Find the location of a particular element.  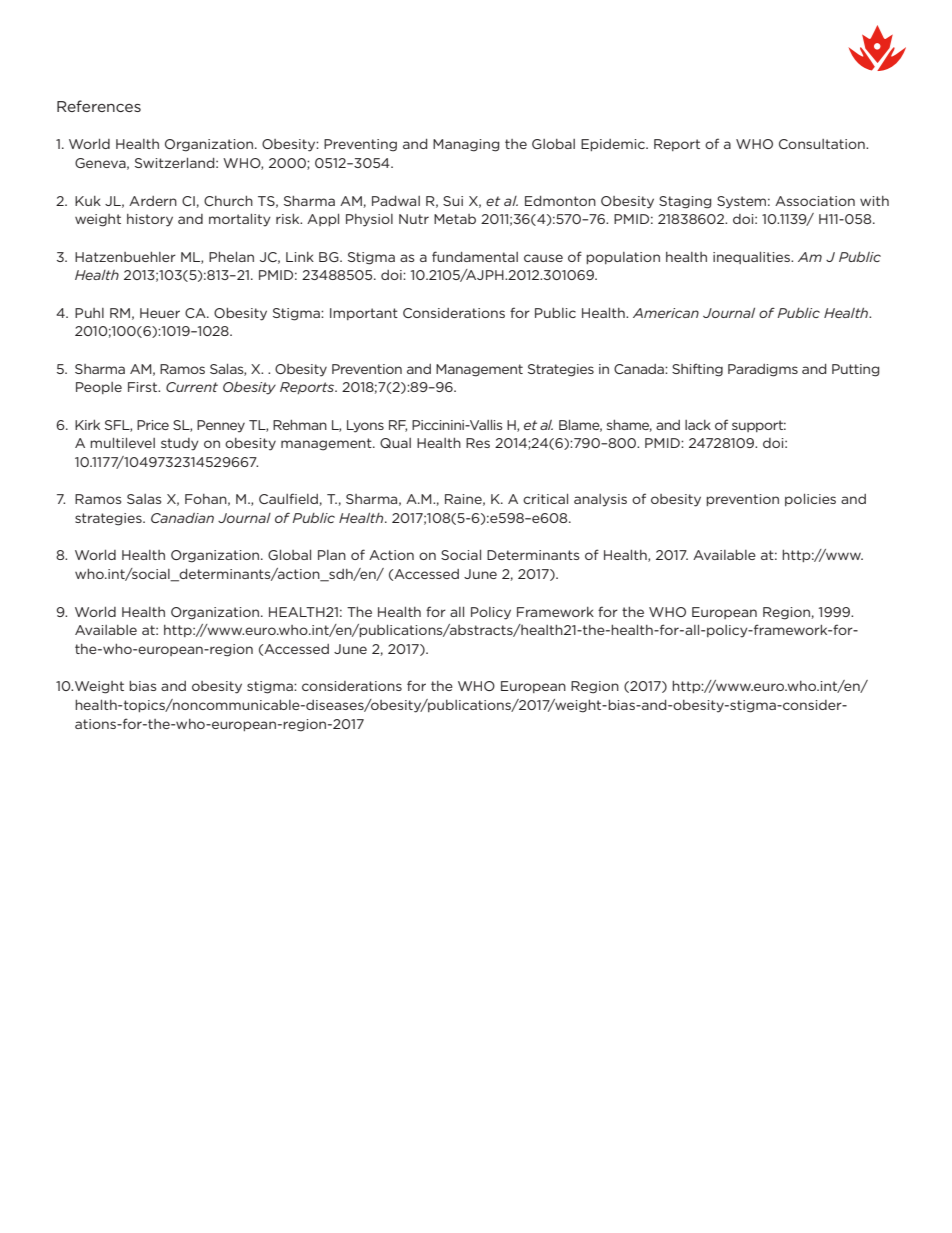

Plan is located at coordinates (332, 555).
